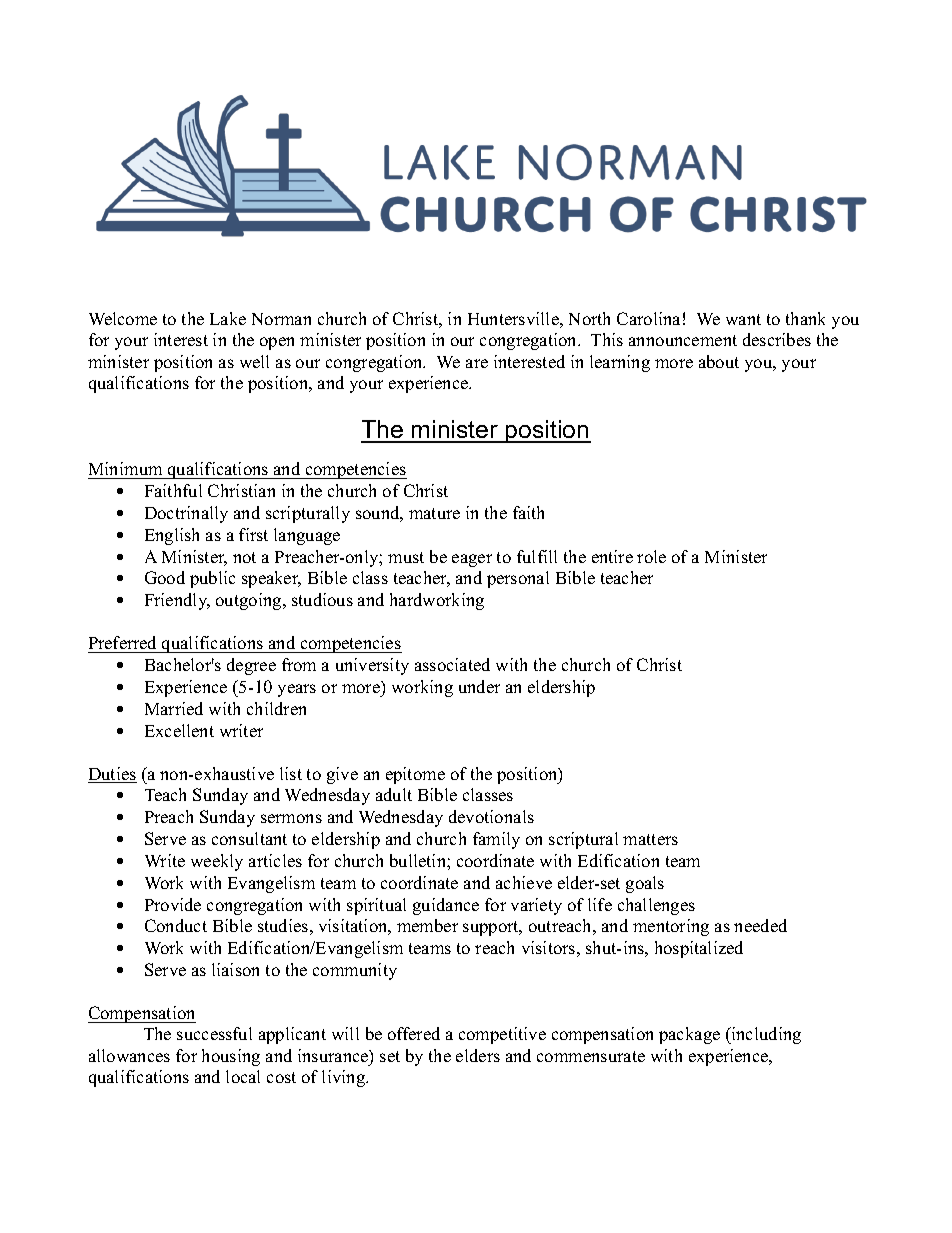  What do you see at coordinates (719, 361) in the document?
I see `about` at bounding box center [719, 361].
